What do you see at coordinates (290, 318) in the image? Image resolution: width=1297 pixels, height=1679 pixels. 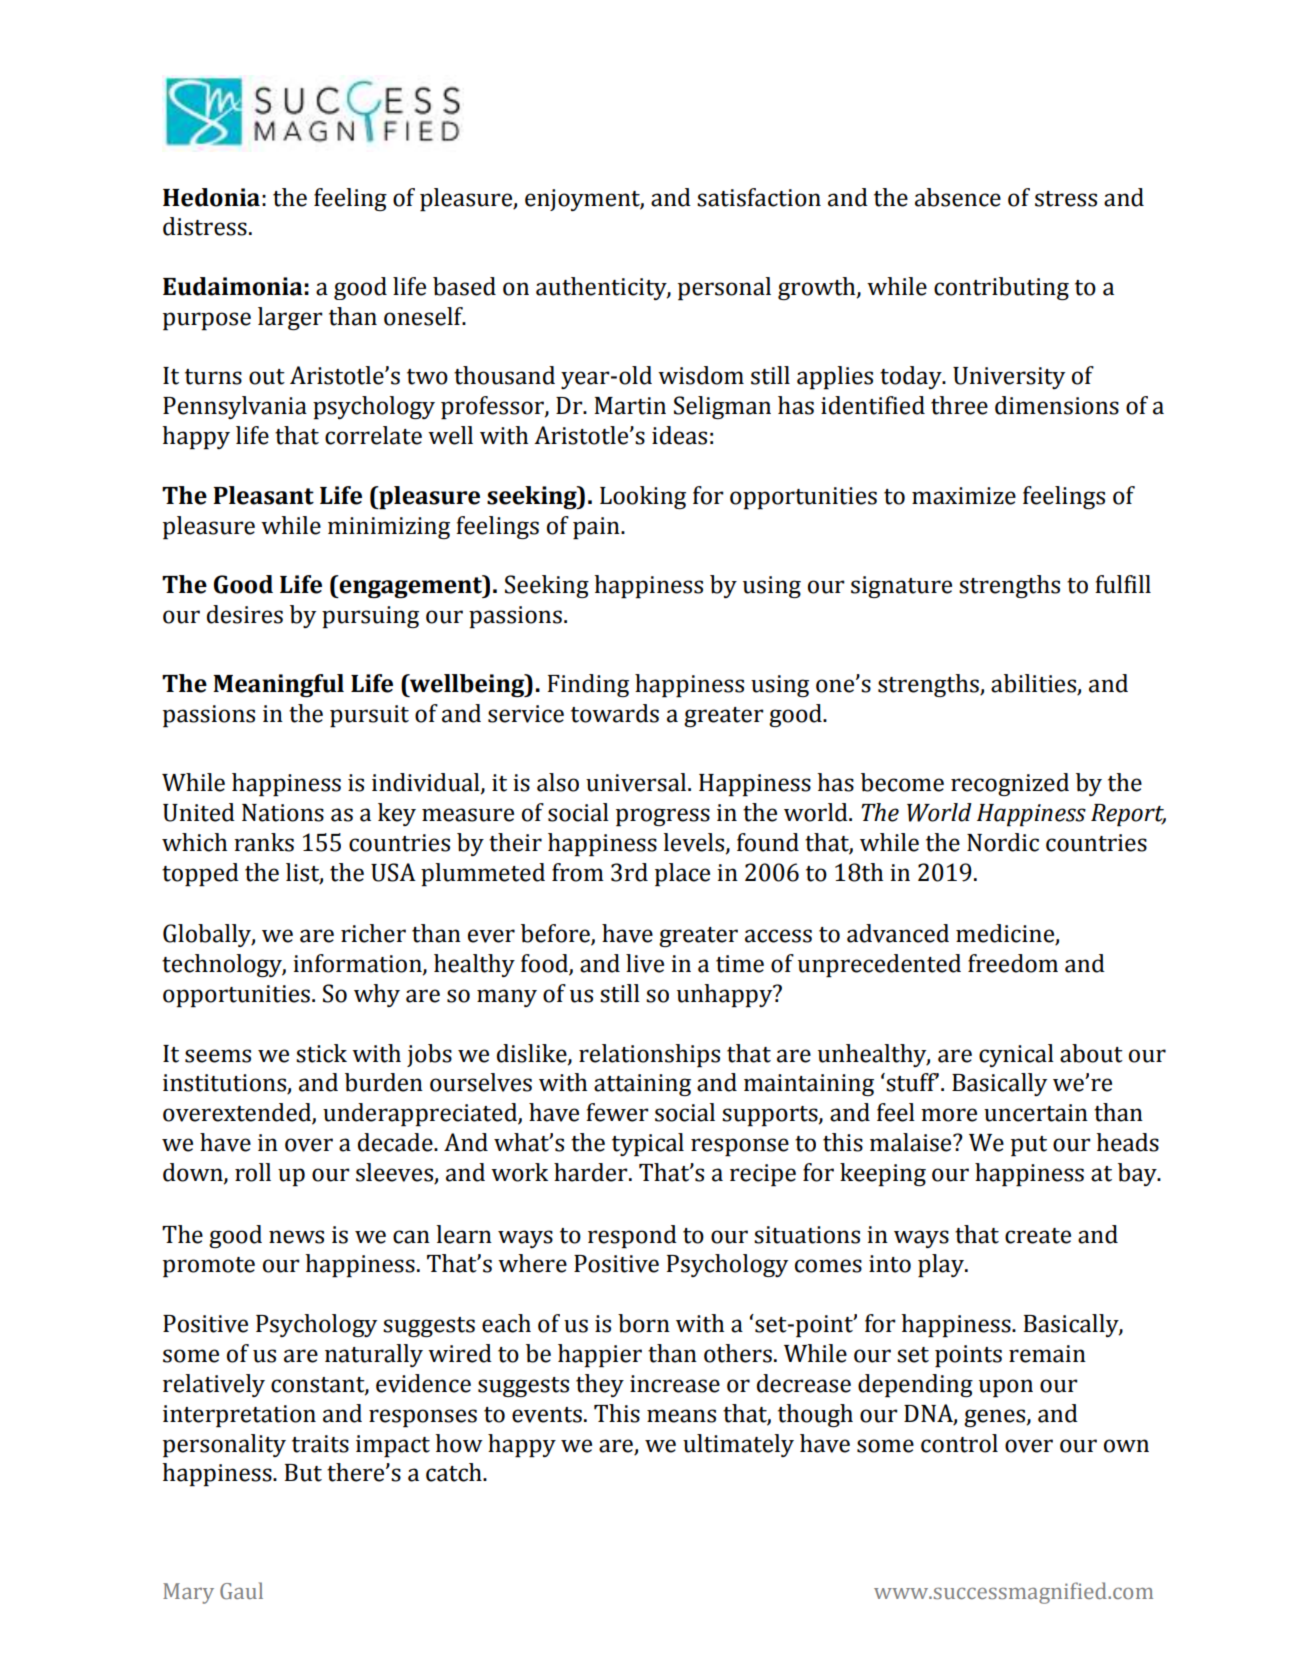 I see `larger` at bounding box center [290, 318].
